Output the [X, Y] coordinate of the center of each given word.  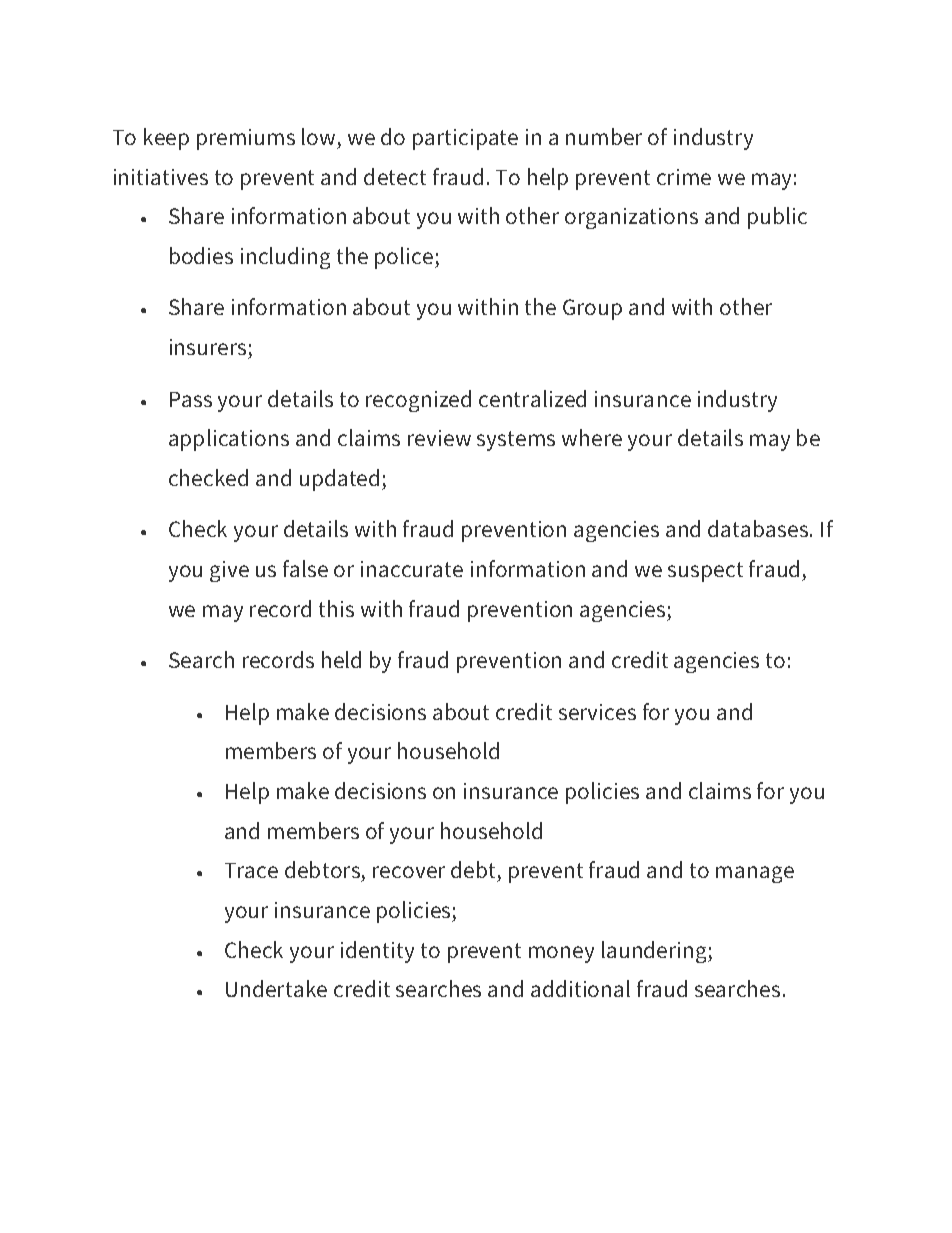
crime [684, 177]
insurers [208, 347]
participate [465, 139]
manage [755, 874]
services [597, 712]
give [229, 571]
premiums [246, 139]
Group [592, 309]
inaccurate [412, 569]
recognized [418, 401]
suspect [705, 572]
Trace [251, 870]
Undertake [276, 988]
